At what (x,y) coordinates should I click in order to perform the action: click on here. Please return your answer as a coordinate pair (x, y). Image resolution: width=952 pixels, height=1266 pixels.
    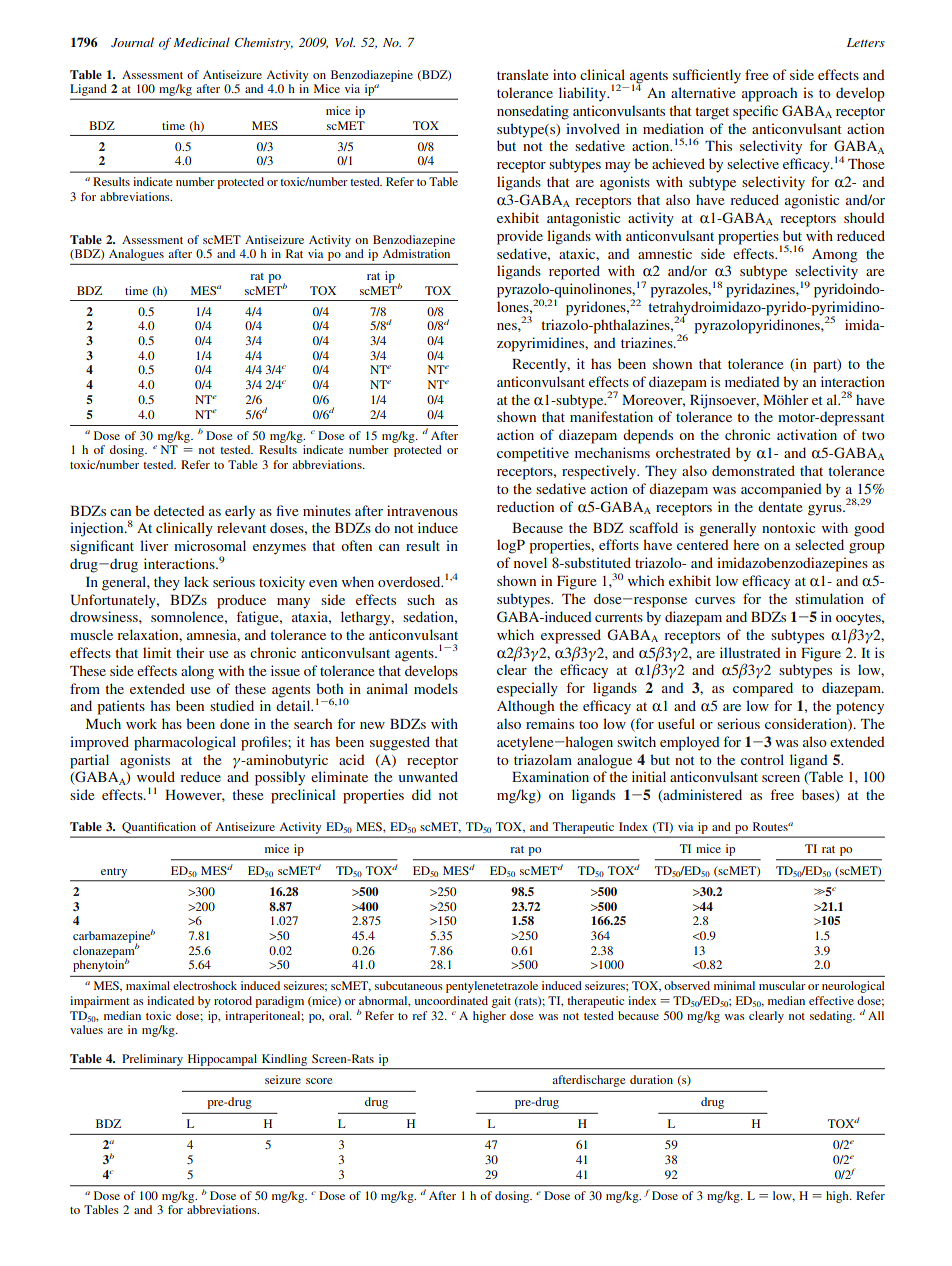
    Looking at the image, I should click on (746, 544).
